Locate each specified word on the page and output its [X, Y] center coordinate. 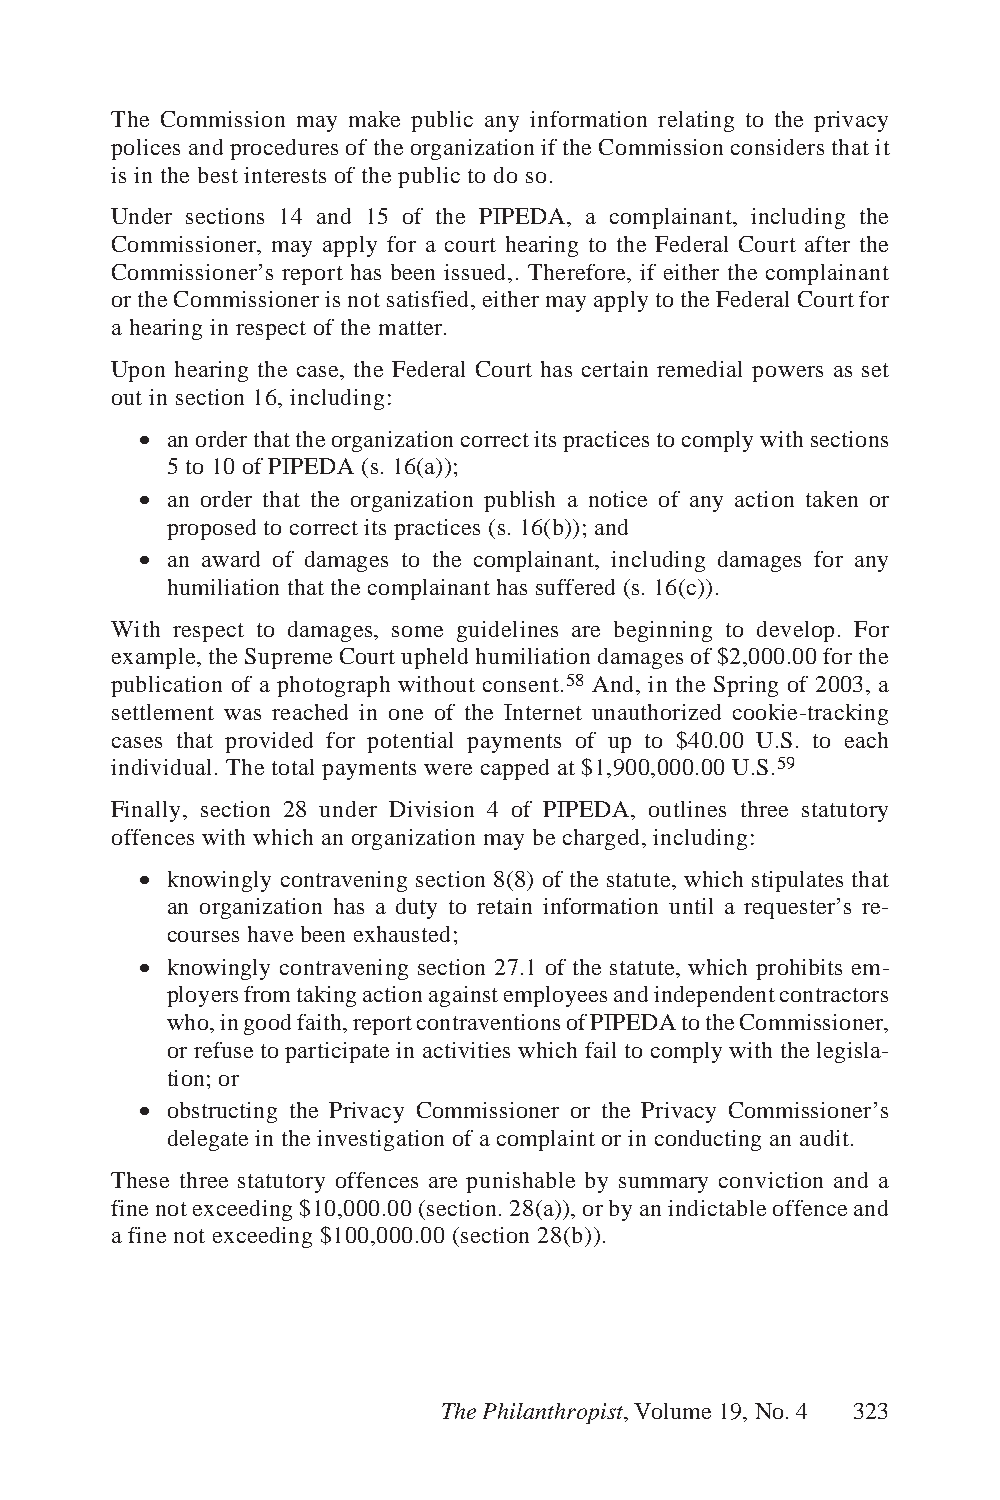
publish [519, 501]
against [463, 996]
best [218, 175]
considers [777, 147]
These [140, 1180]
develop [795, 631]
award [231, 559]
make [374, 119]
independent [714, 996]
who [187, 1022]
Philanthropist [554, 1413]
